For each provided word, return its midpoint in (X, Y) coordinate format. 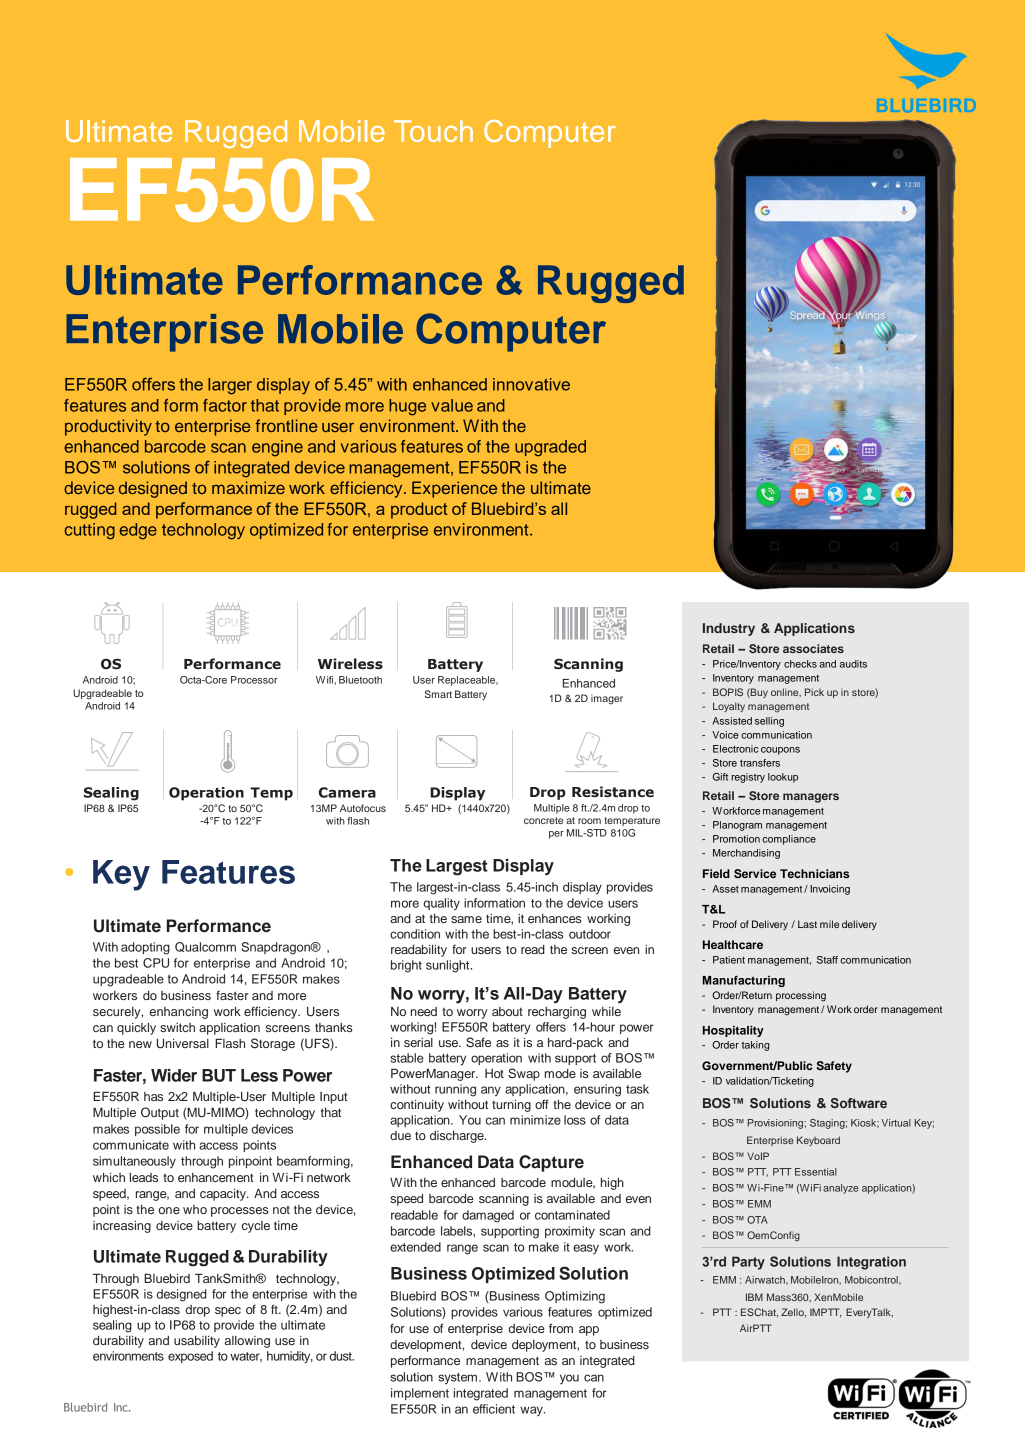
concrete (543, 820)
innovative (531, 384)
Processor (254, 680)
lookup (783, 778)
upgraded (550, 448)
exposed (190, 1357)
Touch (433, 131)
